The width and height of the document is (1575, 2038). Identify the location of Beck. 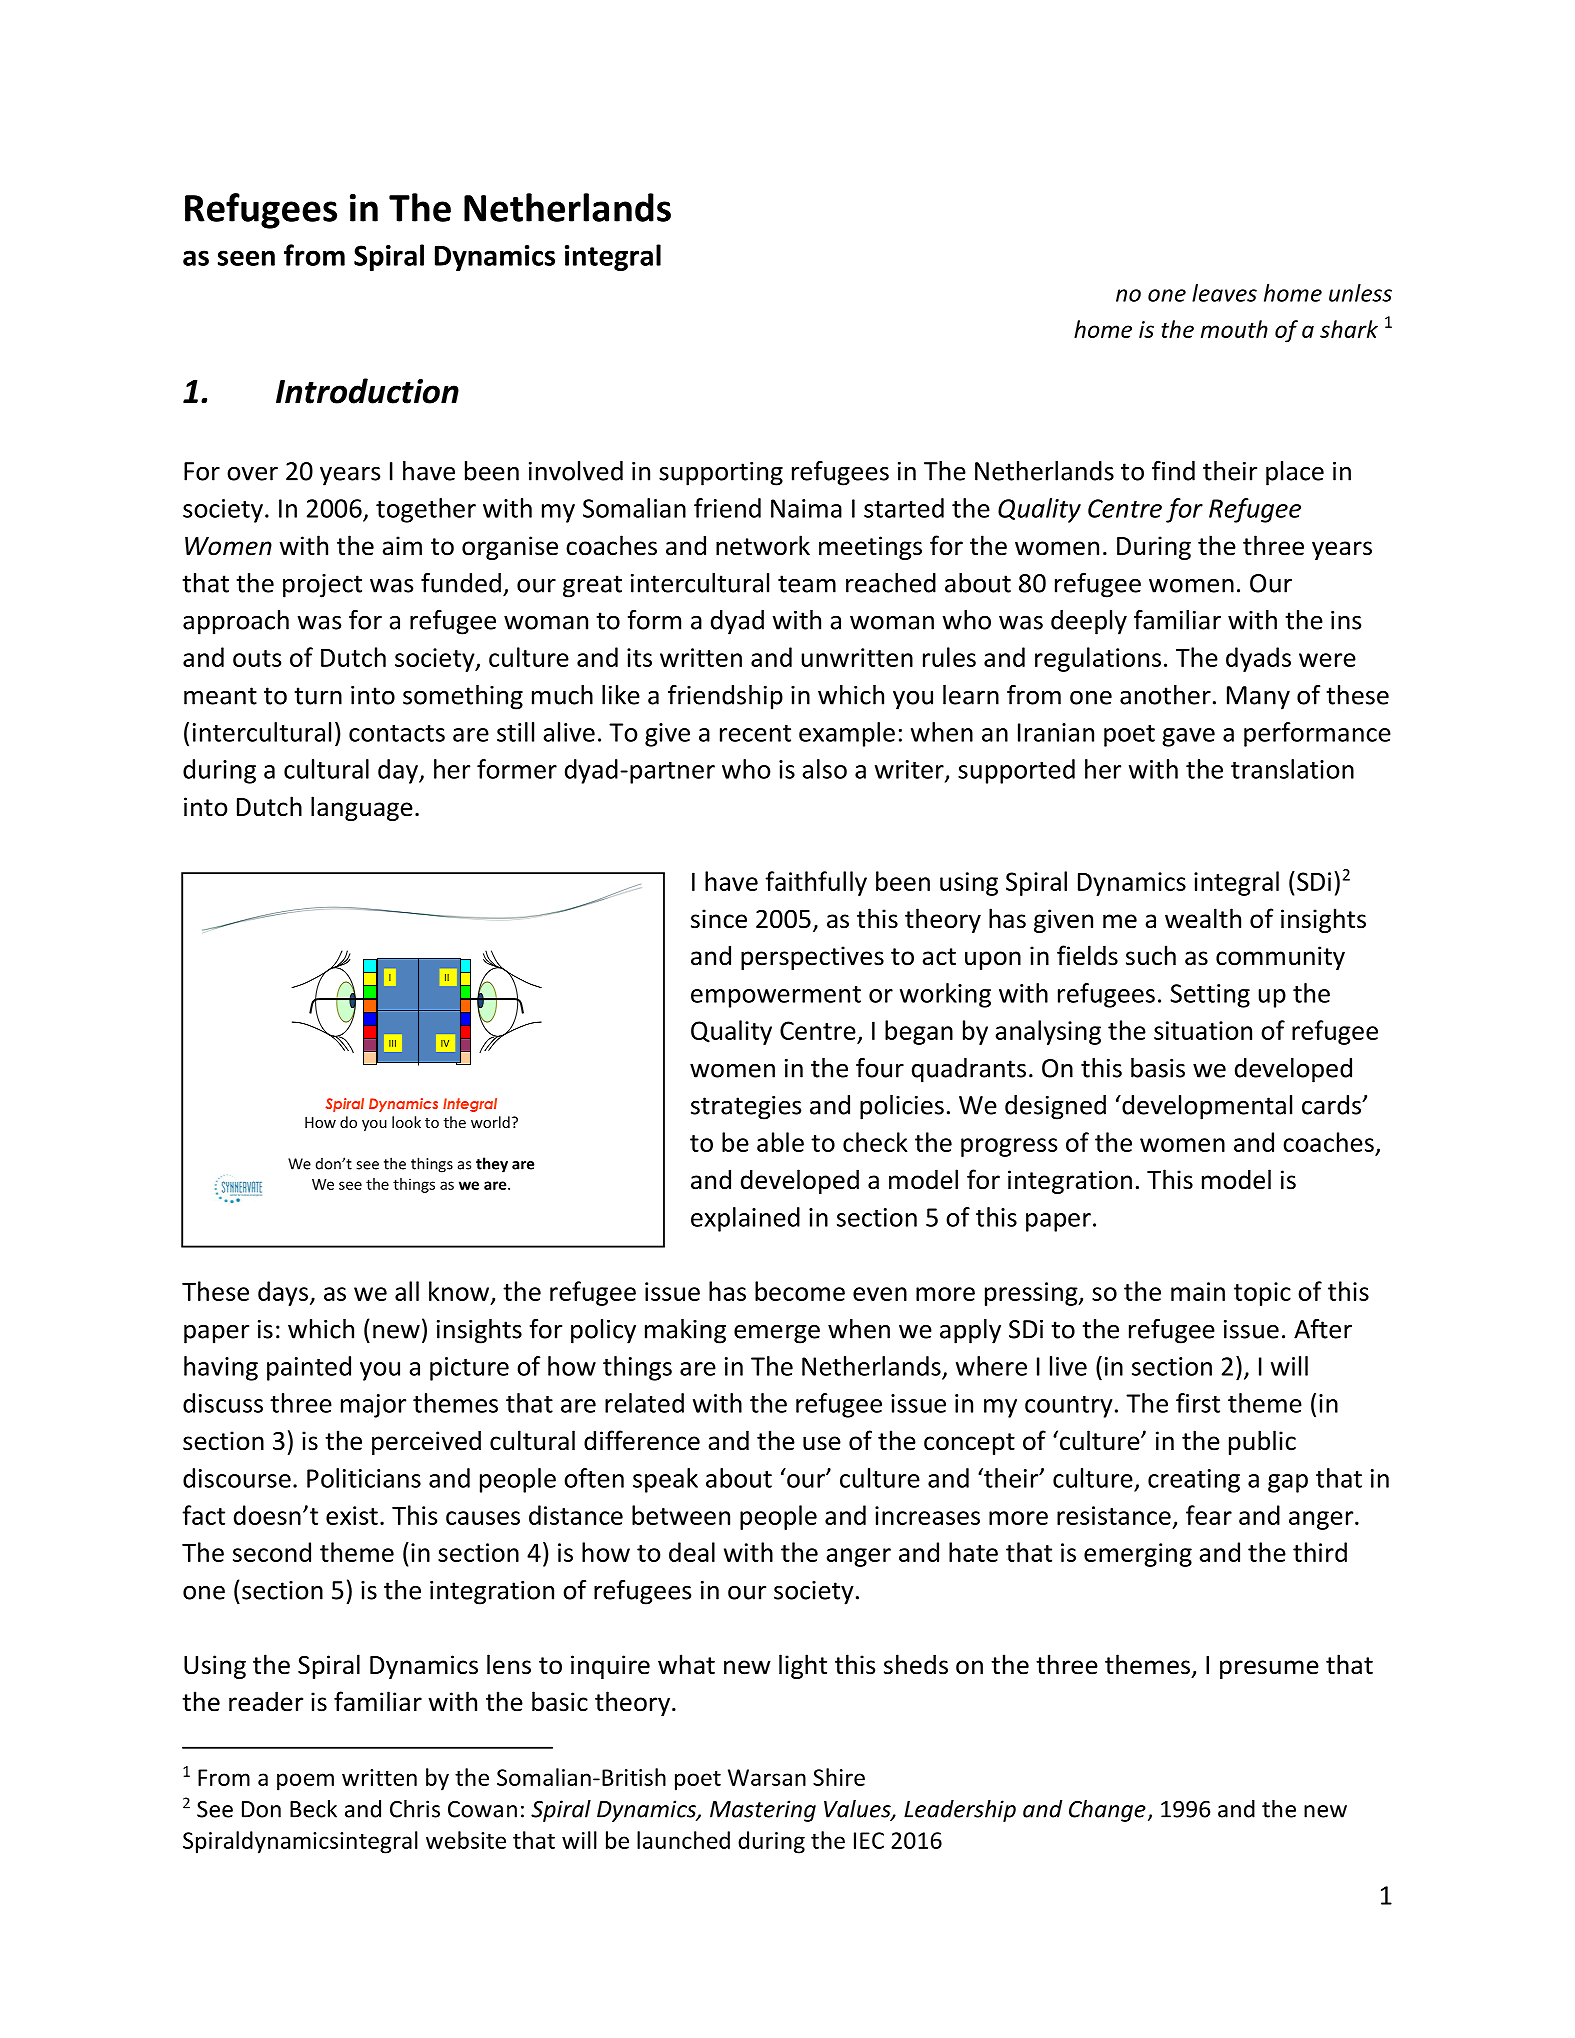
(313, 1809).
